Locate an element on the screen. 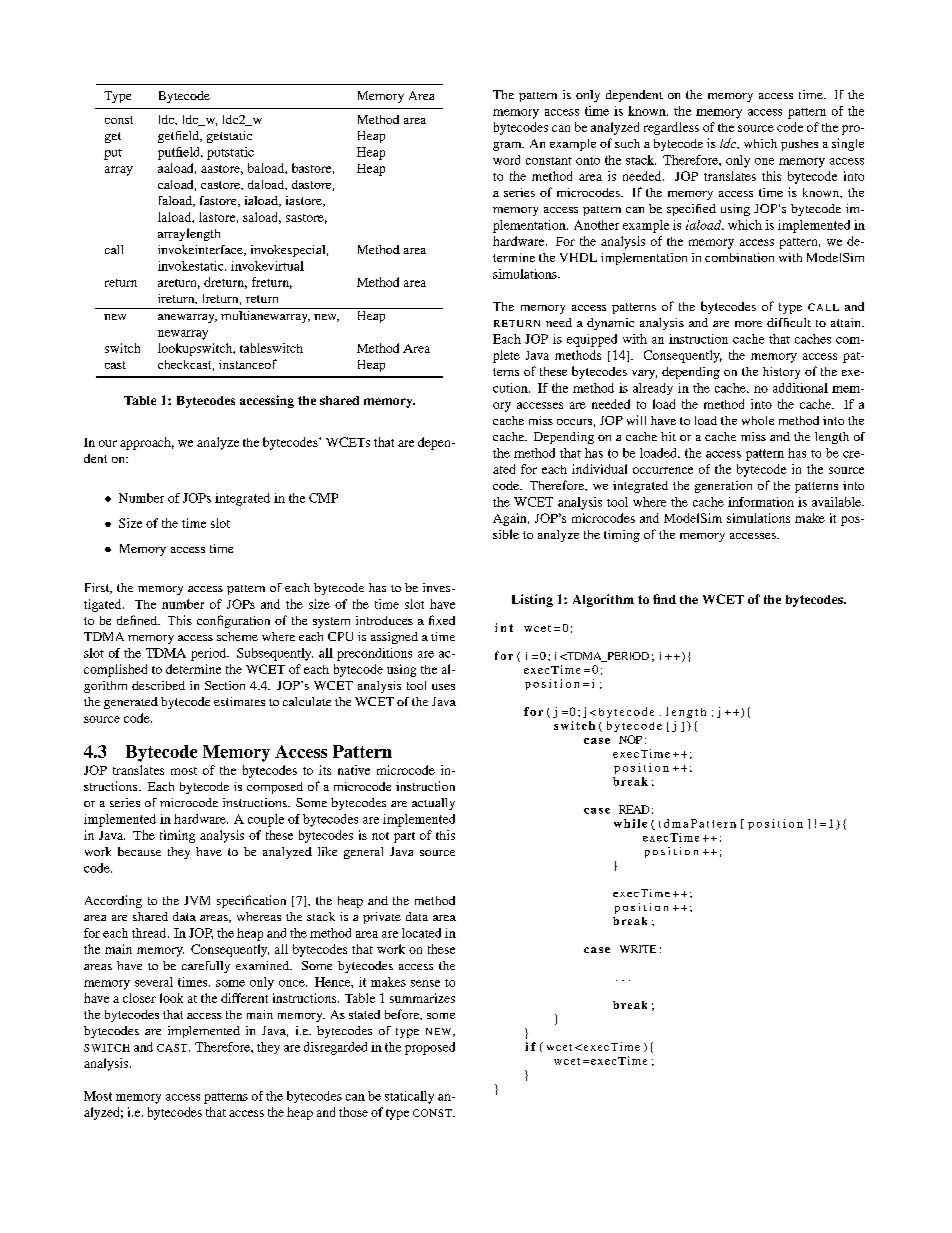 This screenshot has width=952, height=1233. find is located at coordinates (664, 599).
